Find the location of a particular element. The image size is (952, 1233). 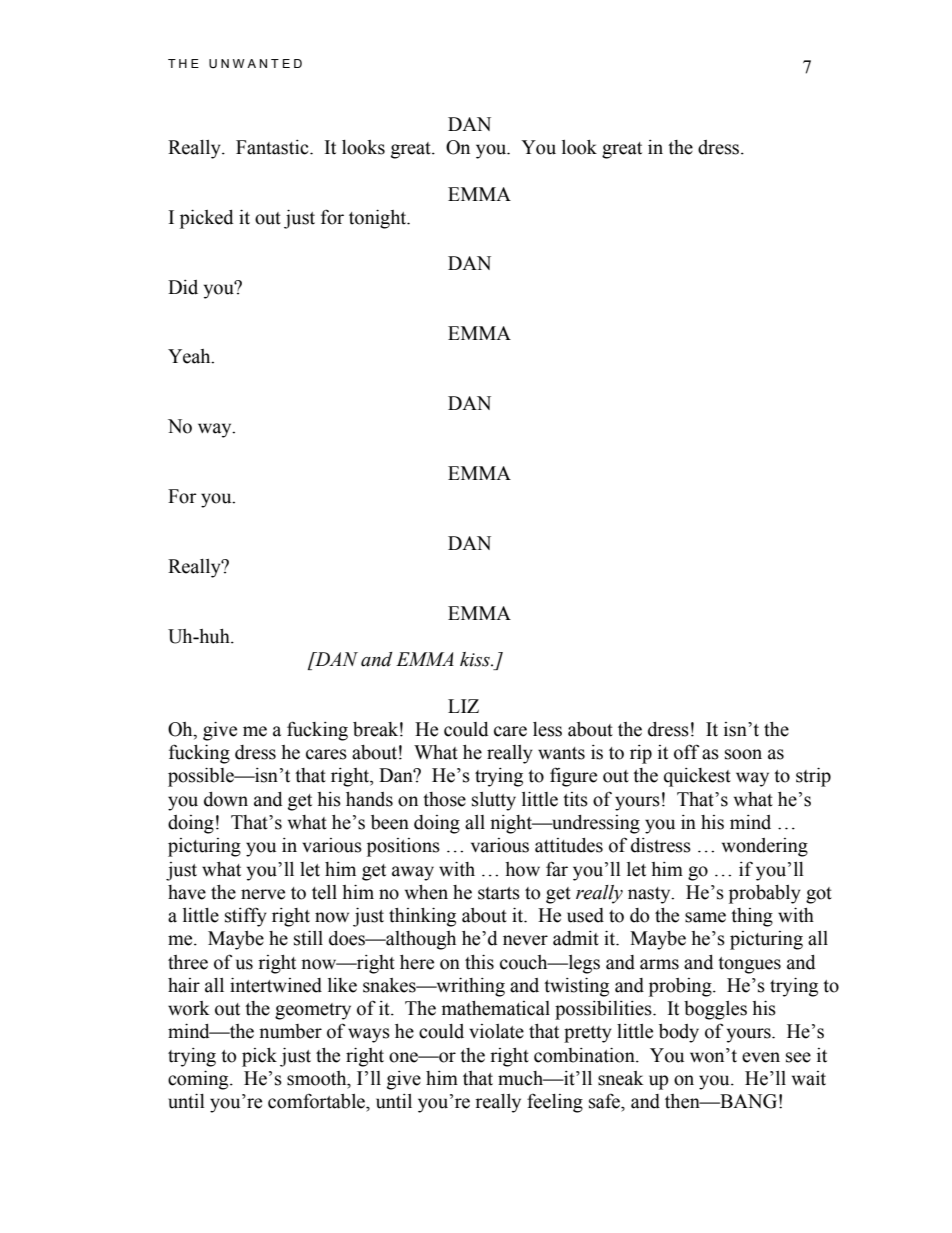

UNWANTED is located at coordinates (255, 63).
